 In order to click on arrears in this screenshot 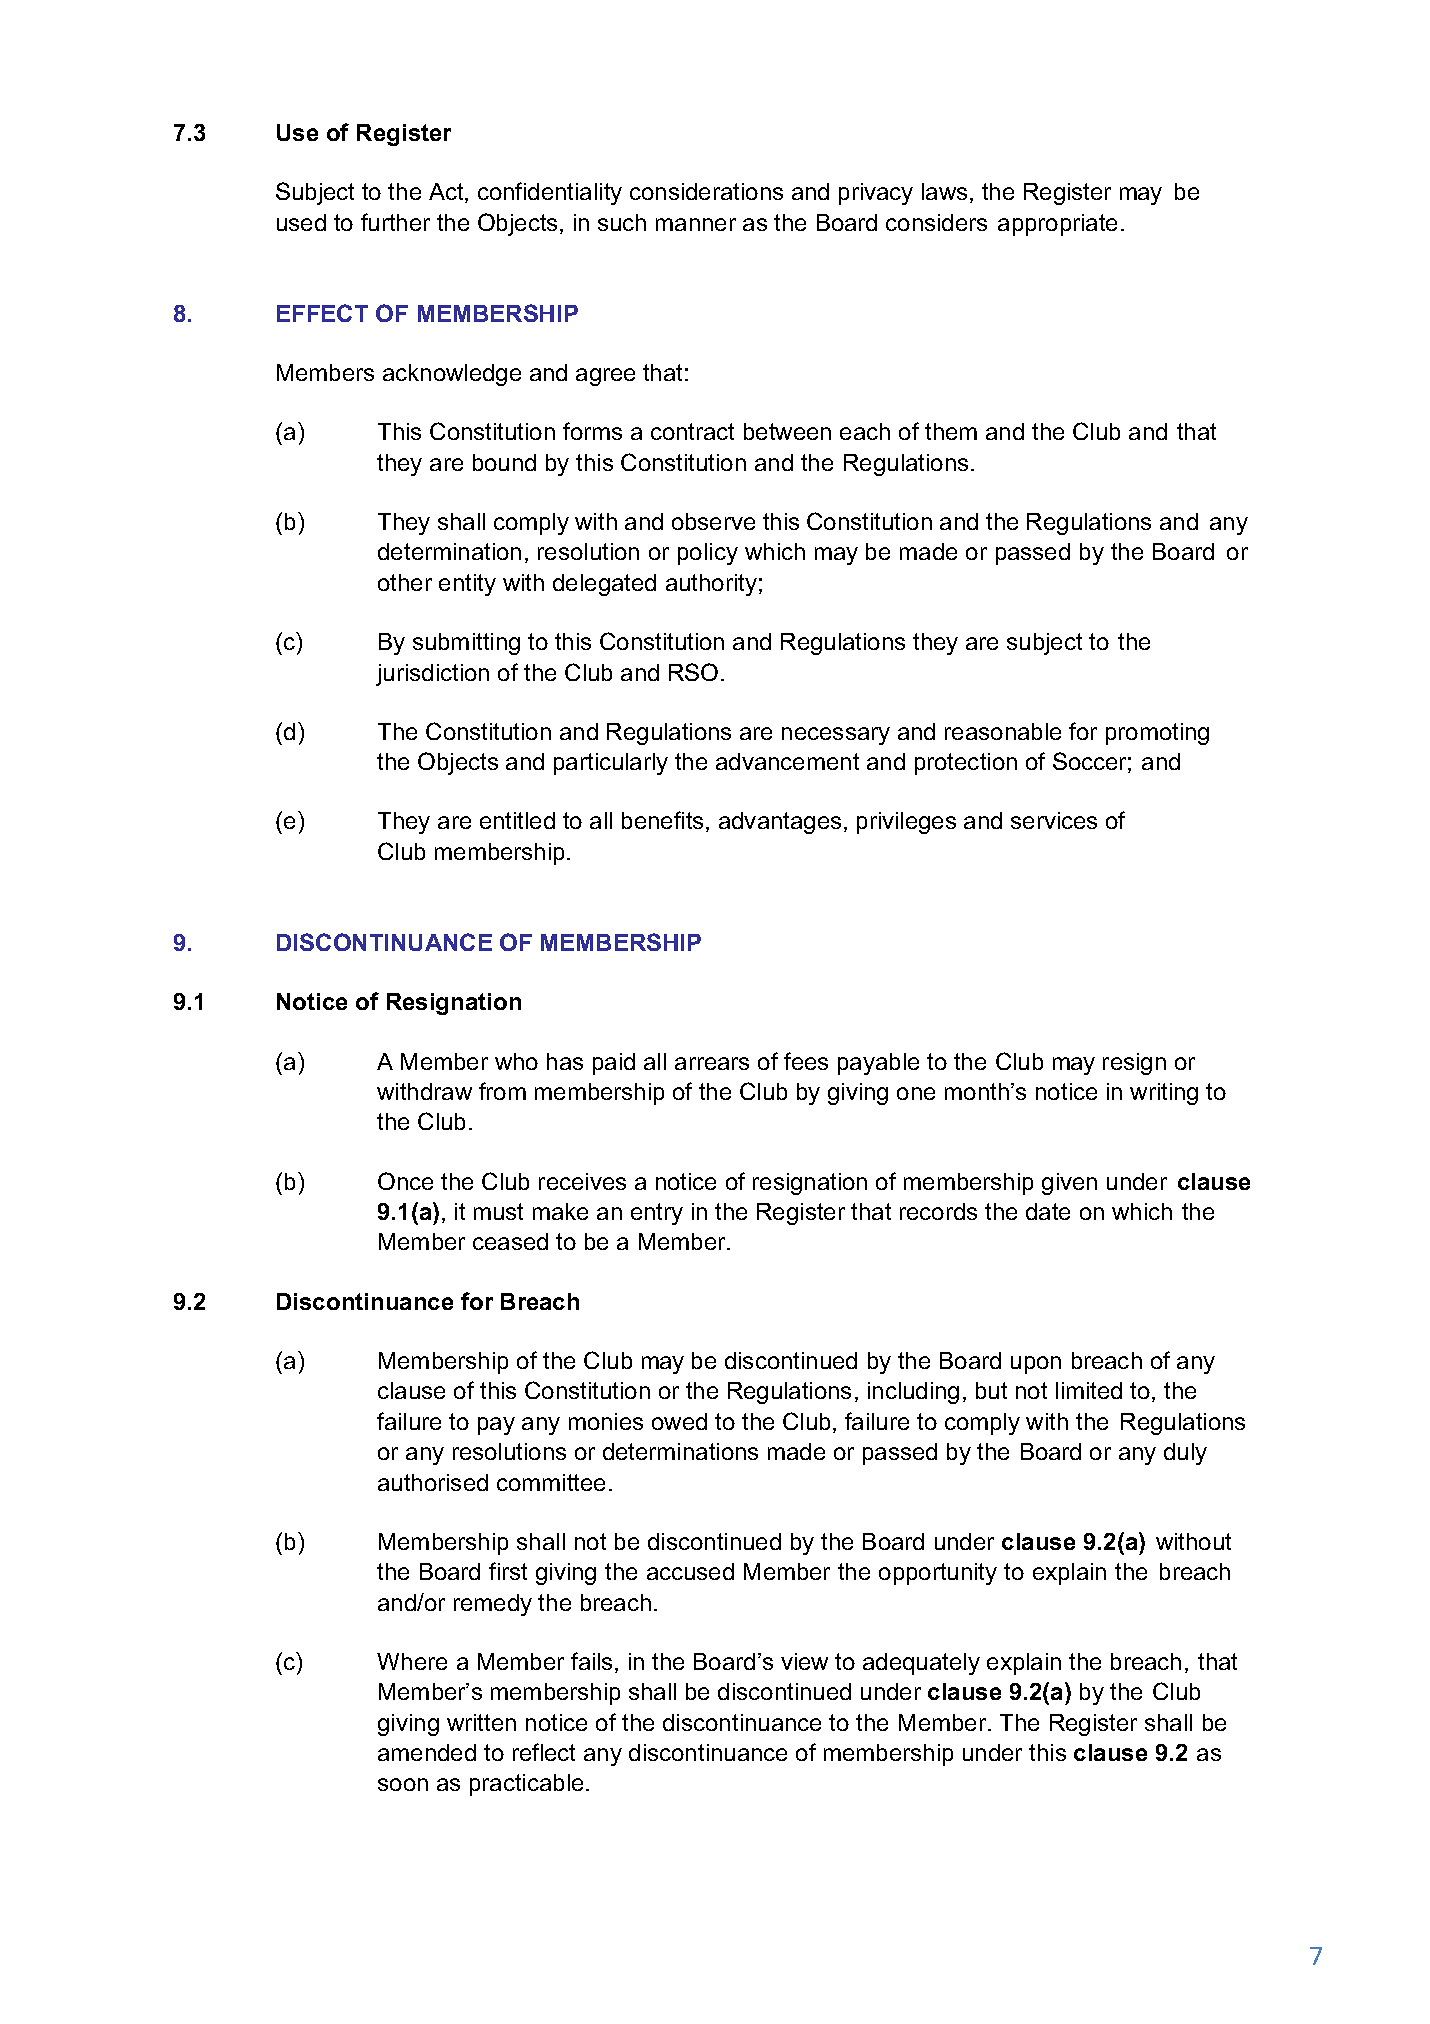, I will do `click(712, 1063)`.
